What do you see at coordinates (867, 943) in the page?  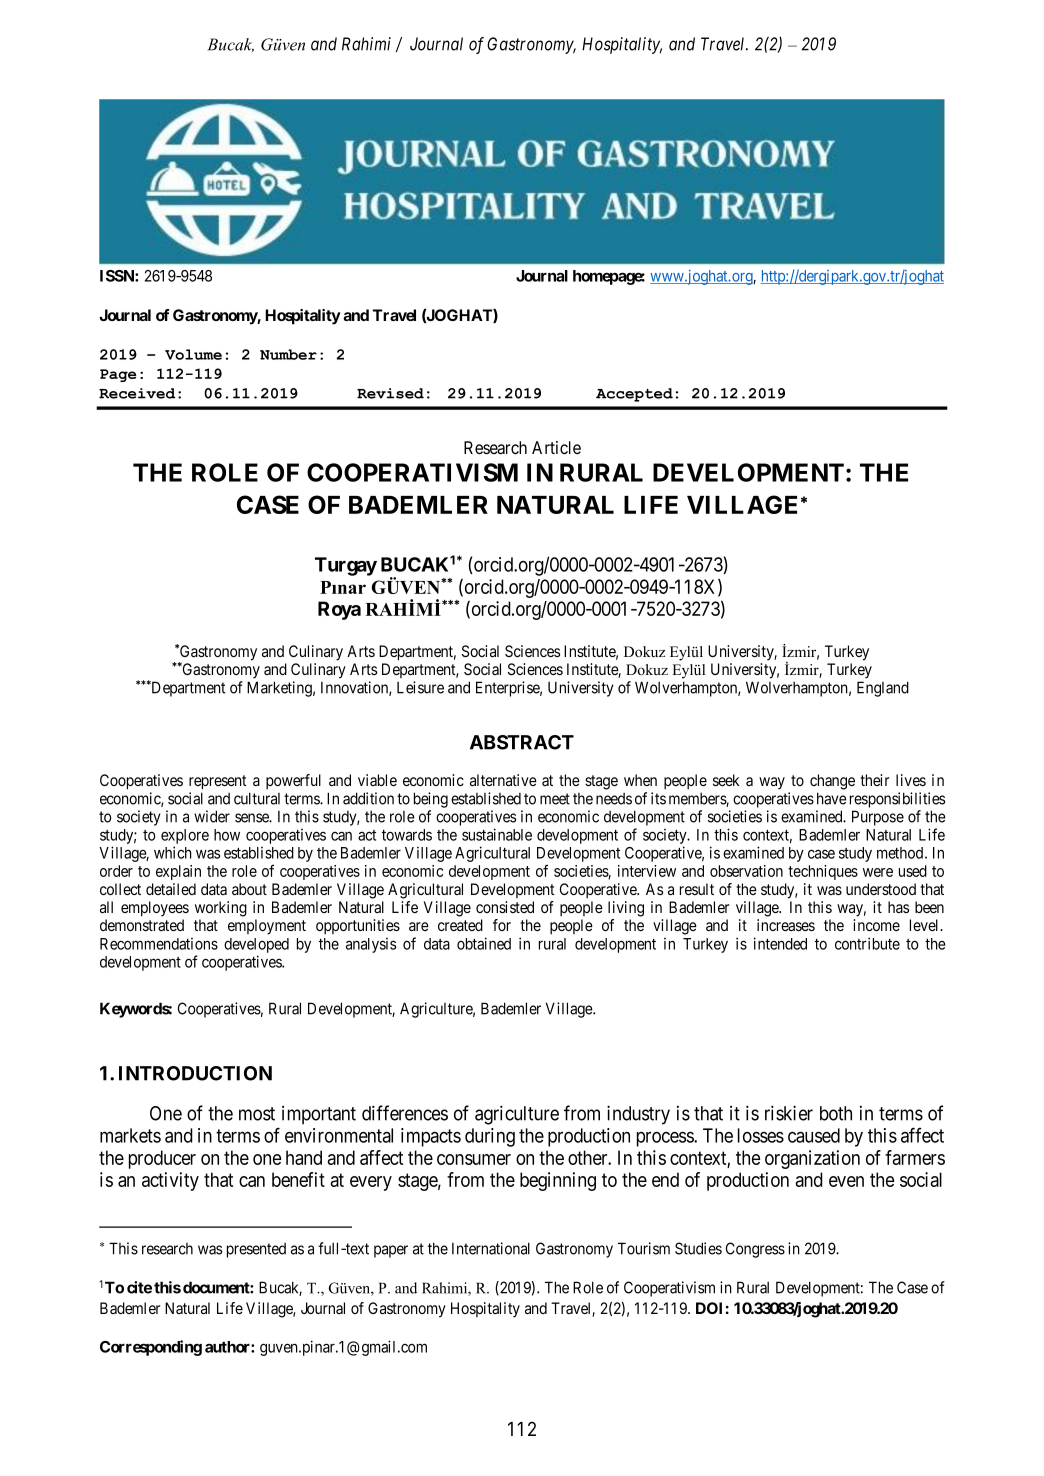 I see `contribute` at bounding box center [867, 943].
